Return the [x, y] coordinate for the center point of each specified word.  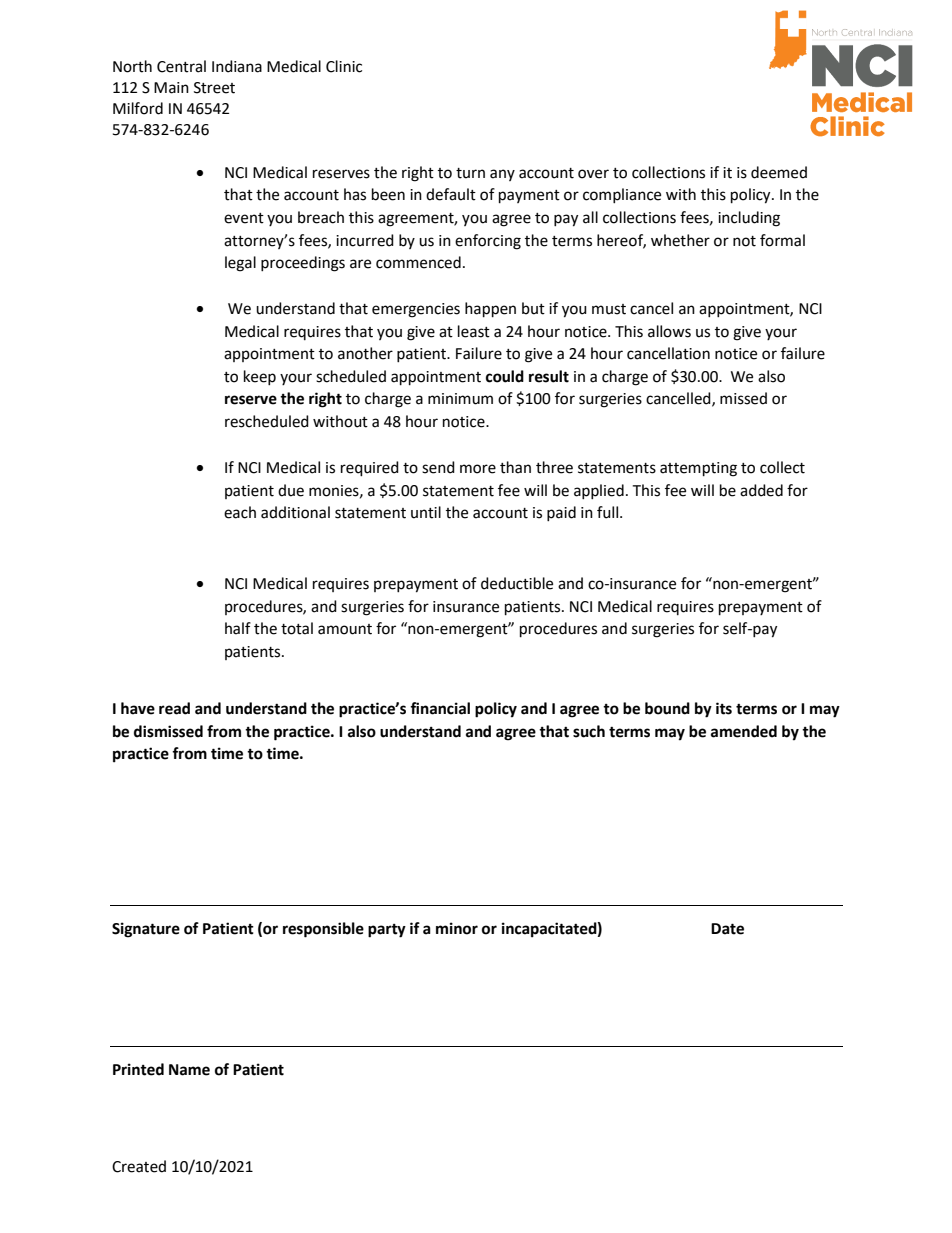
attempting [698, 469]
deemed [779, 172]
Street [214, 88]
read [174, 708]
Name [189, 1070]
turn [470, 173]
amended [744, 731]
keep [260, 377]
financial [440, 708]
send [438, 467]
